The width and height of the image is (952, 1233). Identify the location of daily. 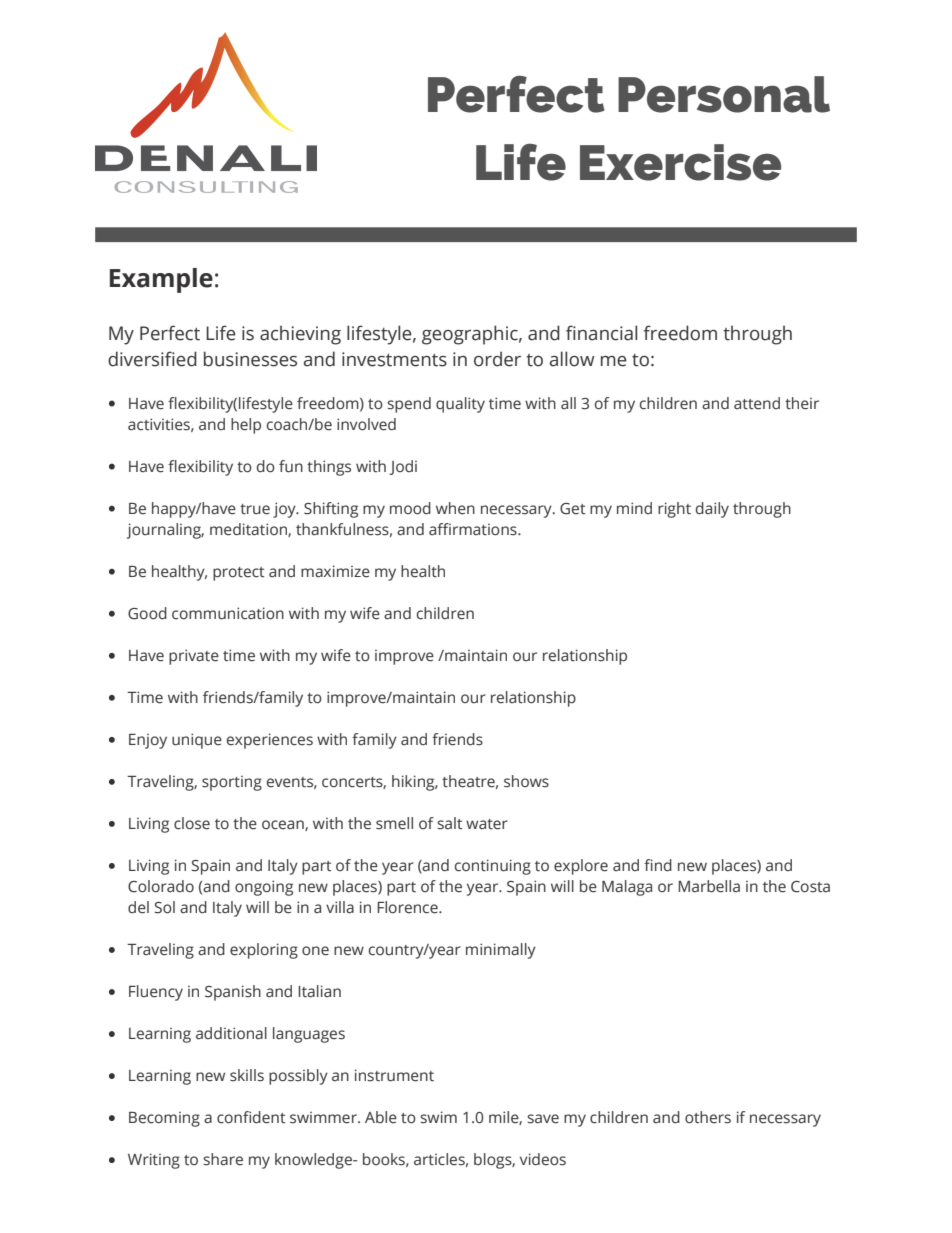
(712, 510).
